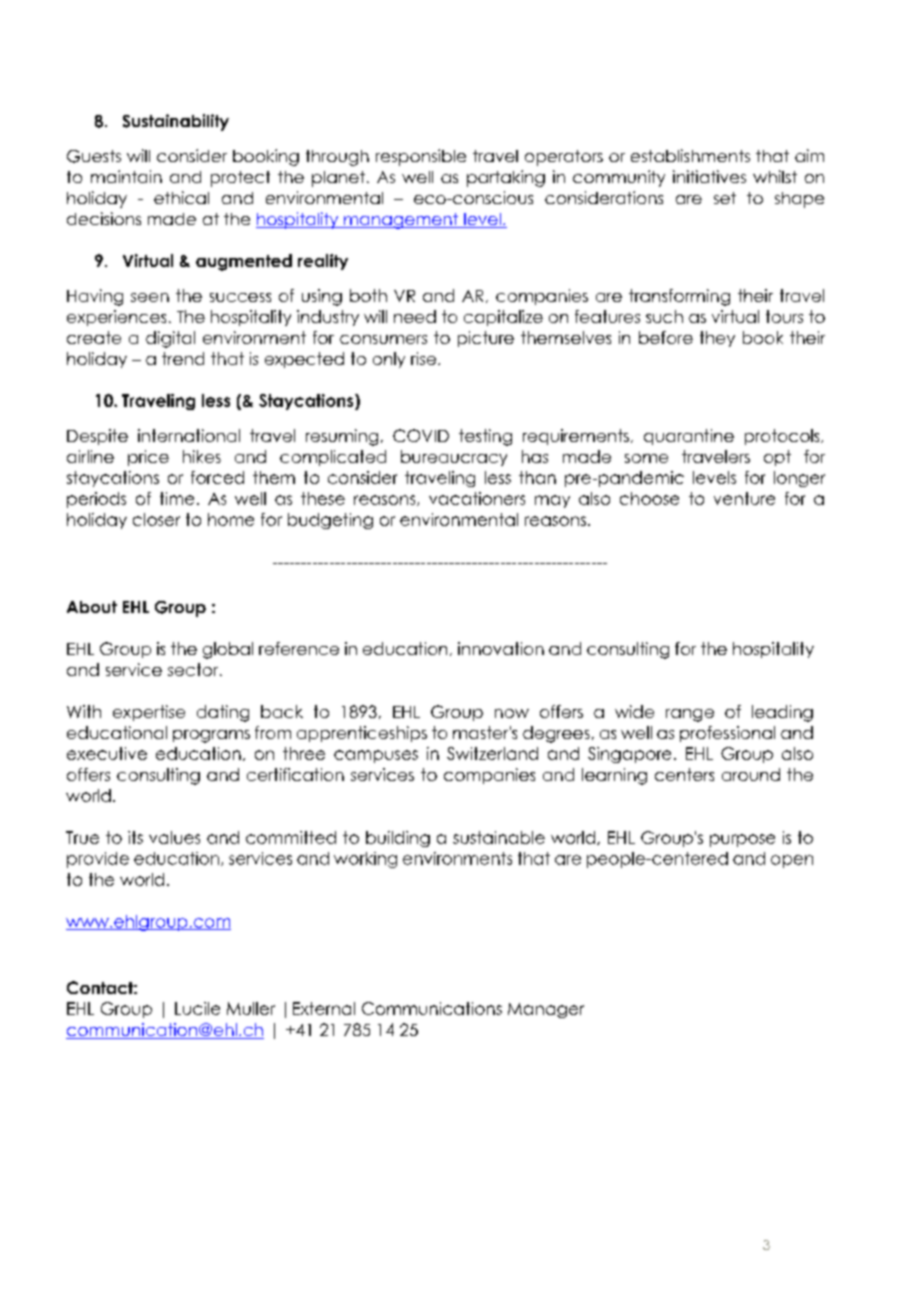  I want to click on responsible, so click(421, 157).
